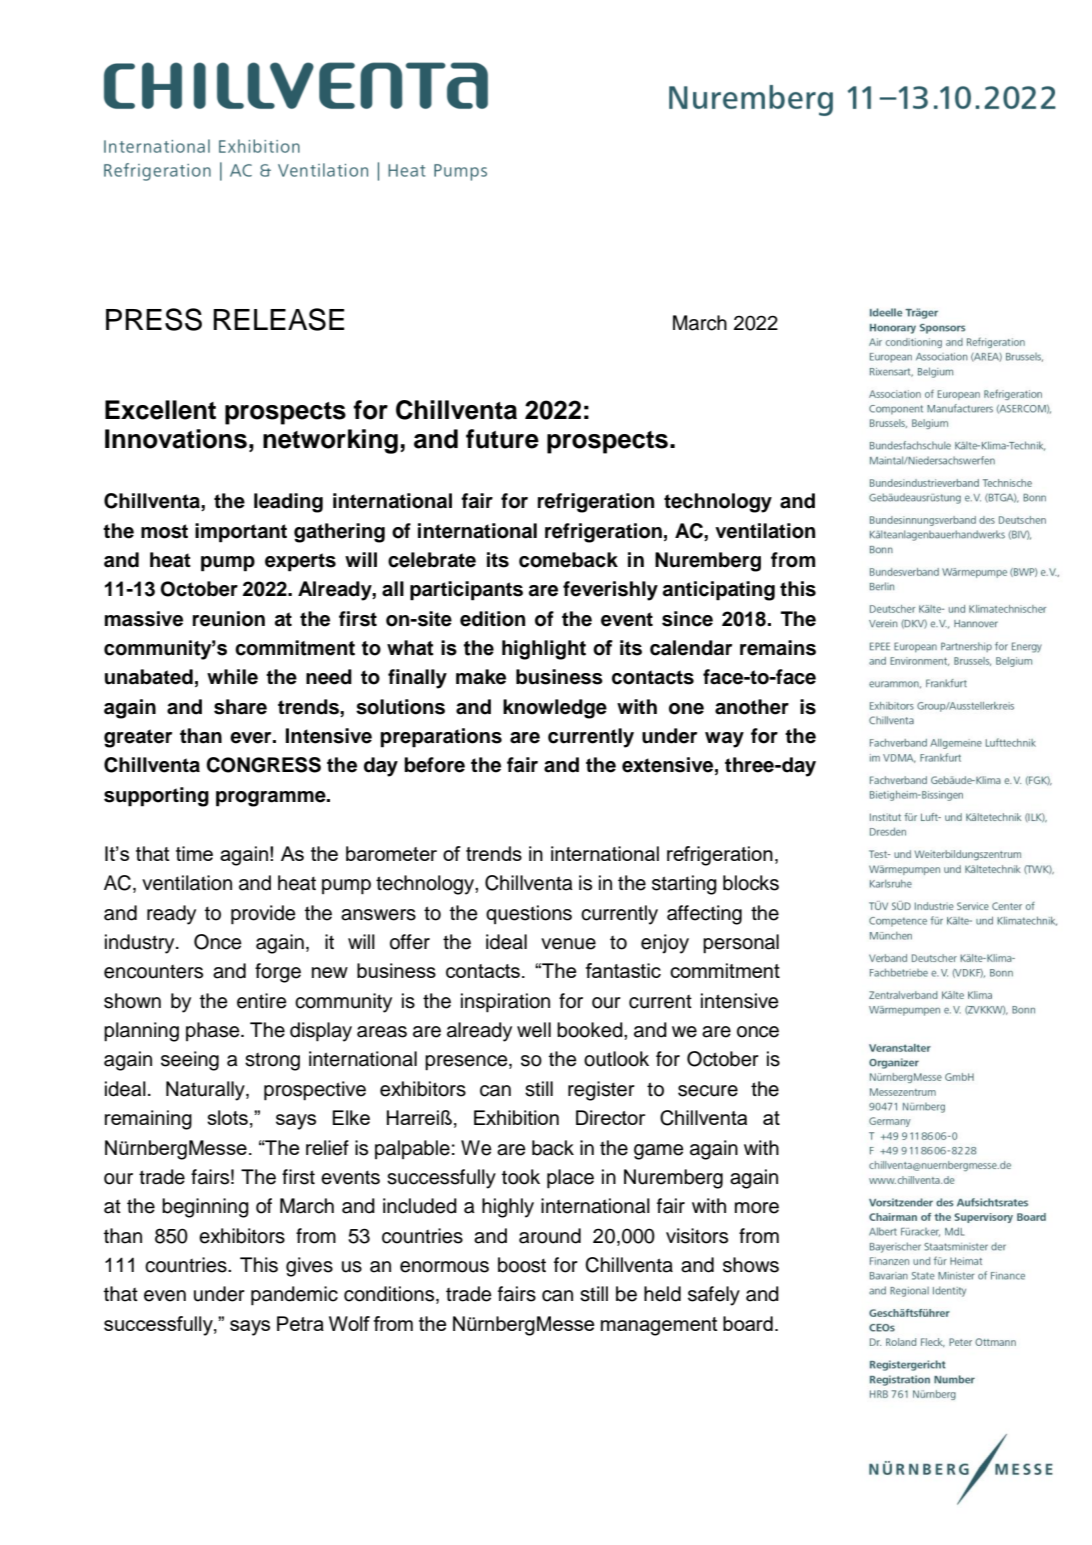 The height and width of the screenshot is (1545, 1092). Describe the element at coordinates (719, 591) in the screenshot. I see `anticipating` at that location.
